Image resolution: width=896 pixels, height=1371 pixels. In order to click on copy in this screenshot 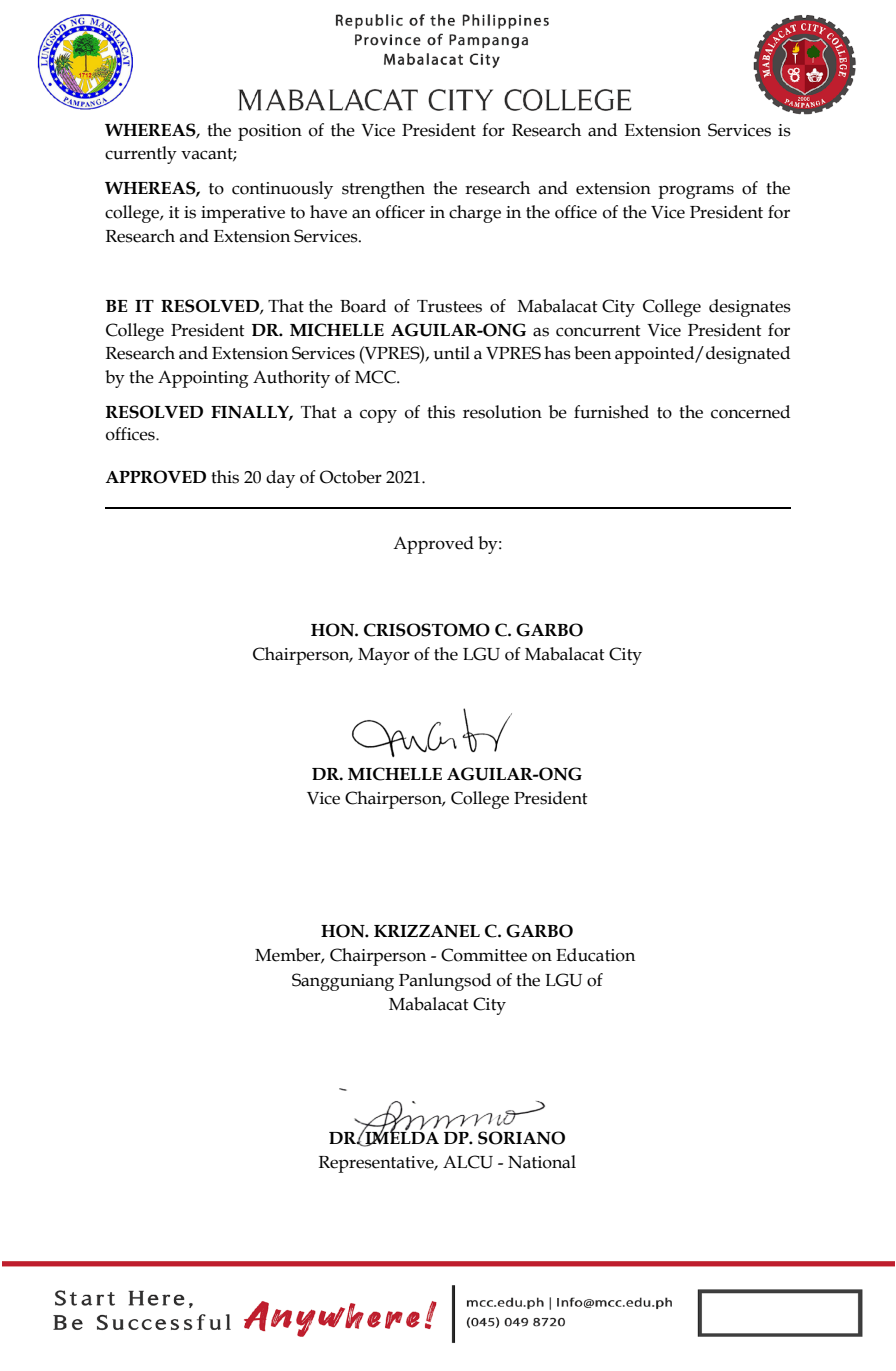, I will do `click(378, 416)`.
